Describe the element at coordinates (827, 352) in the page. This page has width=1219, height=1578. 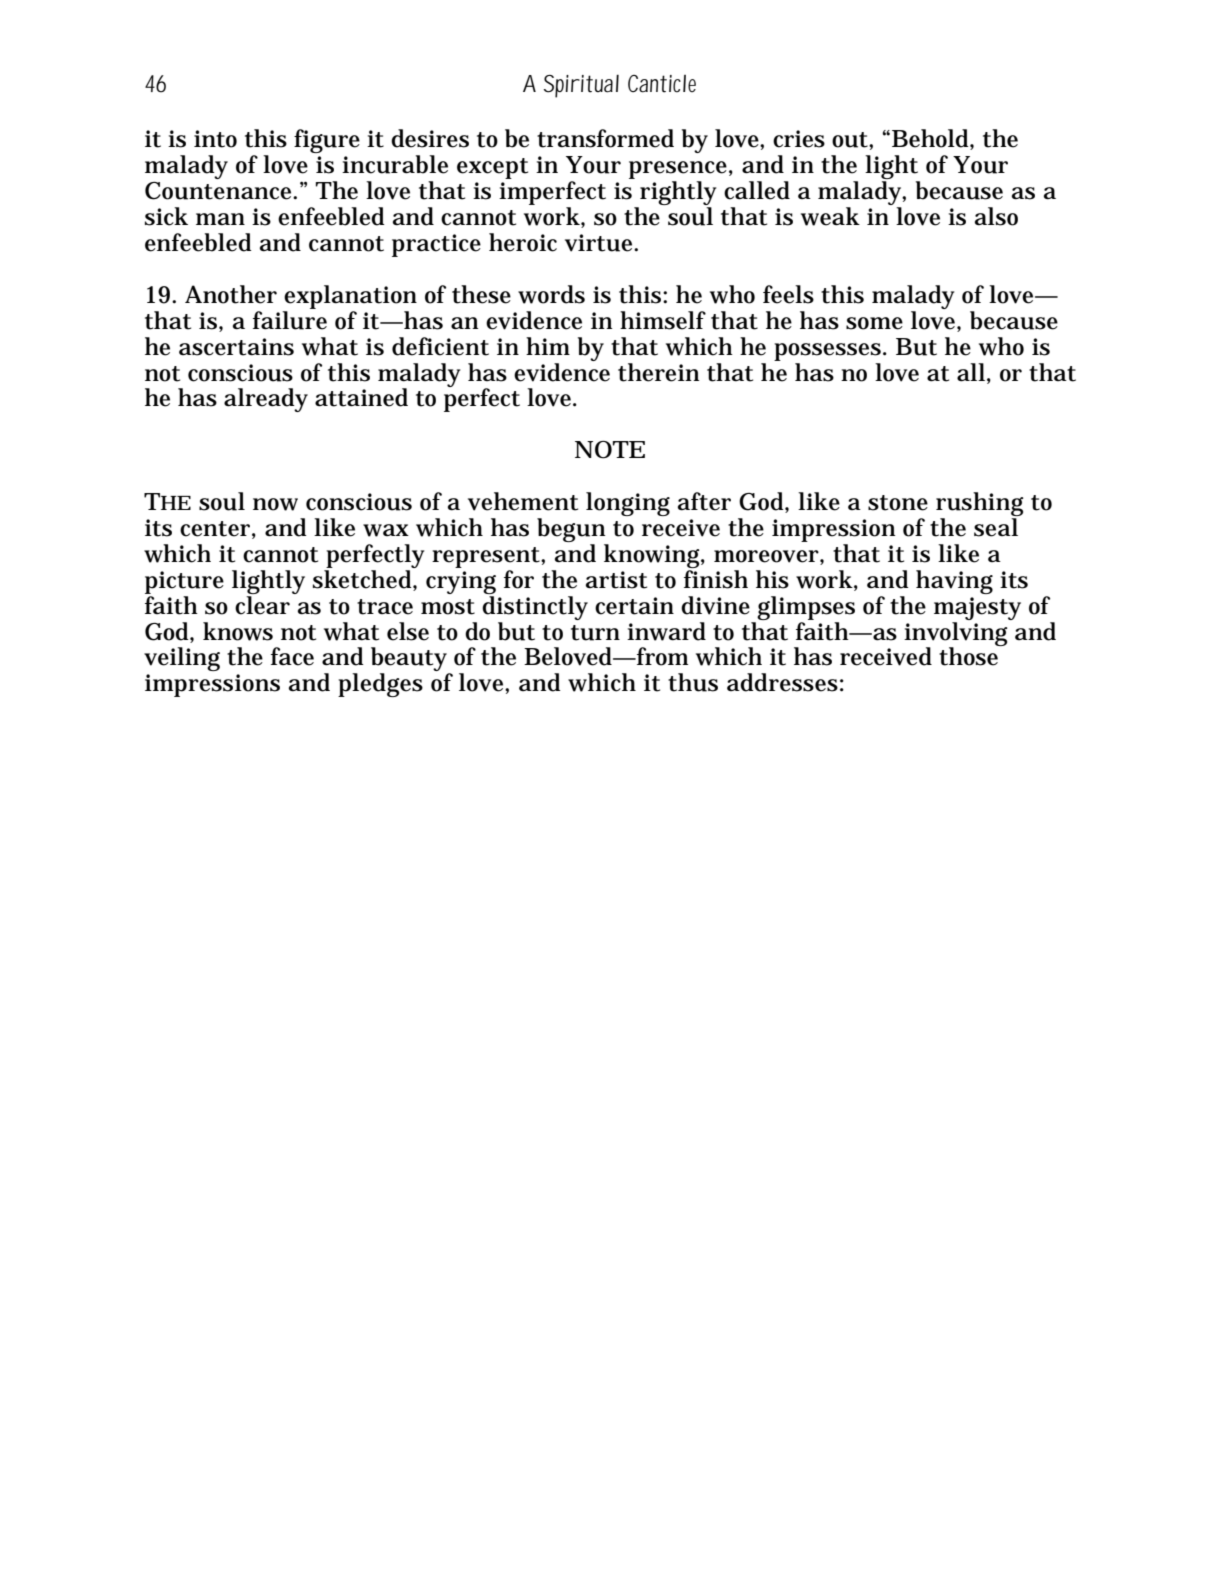
I see `possesses` at that location.
